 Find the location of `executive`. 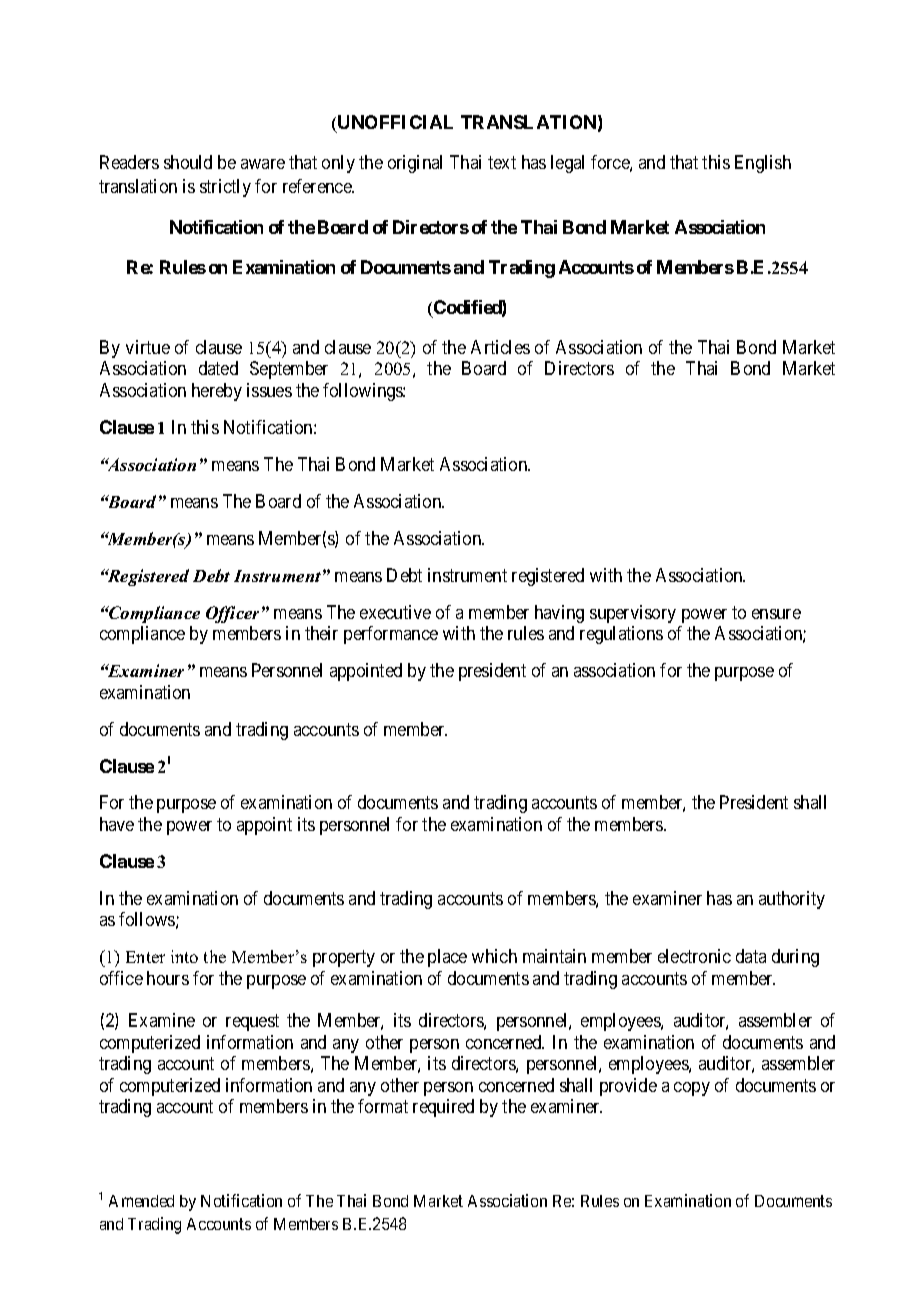

executive is located at coordinates (395, 612).
